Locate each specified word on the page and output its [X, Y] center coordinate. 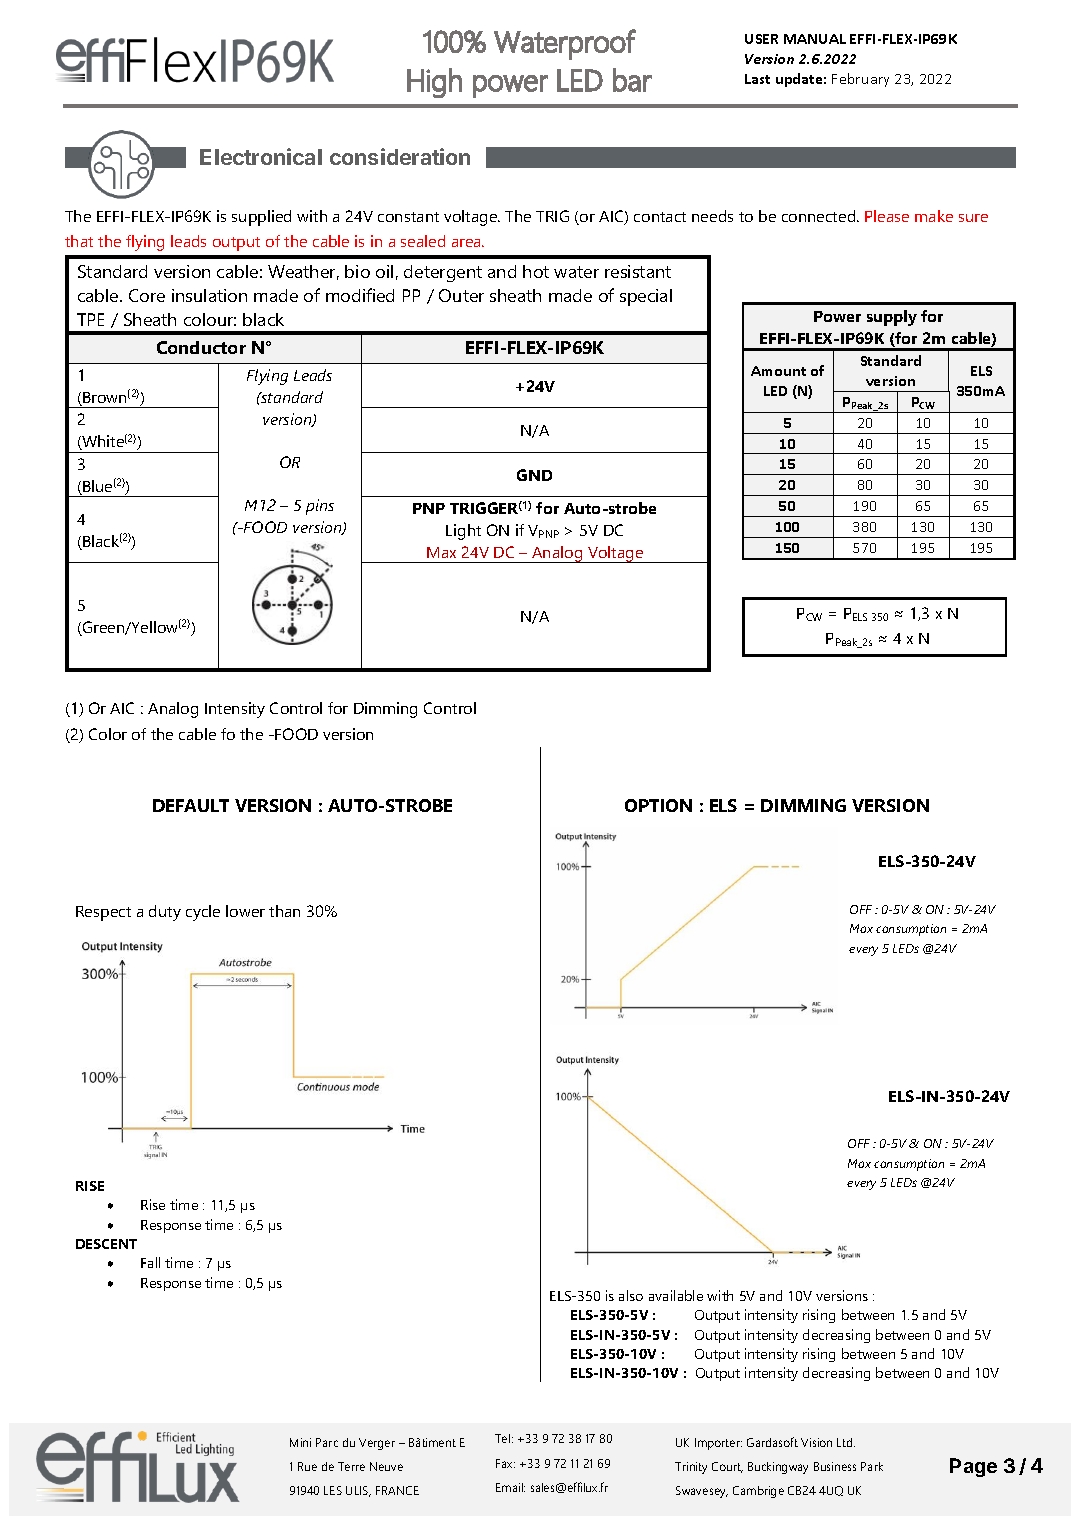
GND [534, 475]
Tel [502, 1438]
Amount [778, 371]
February [860, 80]
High [434, 83]
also [631, 1295]
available [676, 1295]
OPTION [658, 805]
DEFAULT [191, 805]
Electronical [261, 156]
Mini [300, 1442]
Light [463, 532]
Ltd [846, 1442]
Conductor [201, 347]
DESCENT [106, 1244]
